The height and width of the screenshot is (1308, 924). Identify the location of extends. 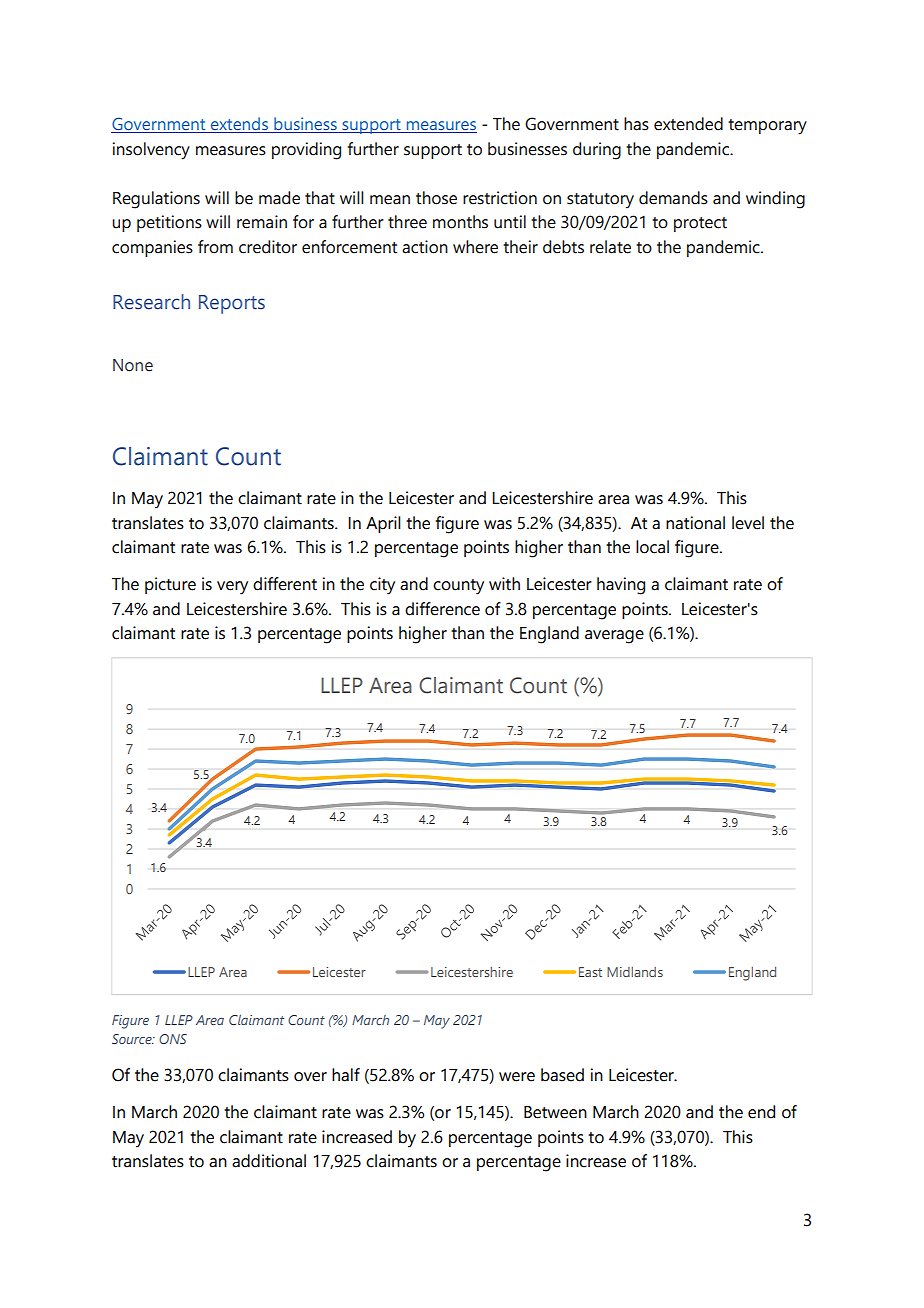
(239, 125).
